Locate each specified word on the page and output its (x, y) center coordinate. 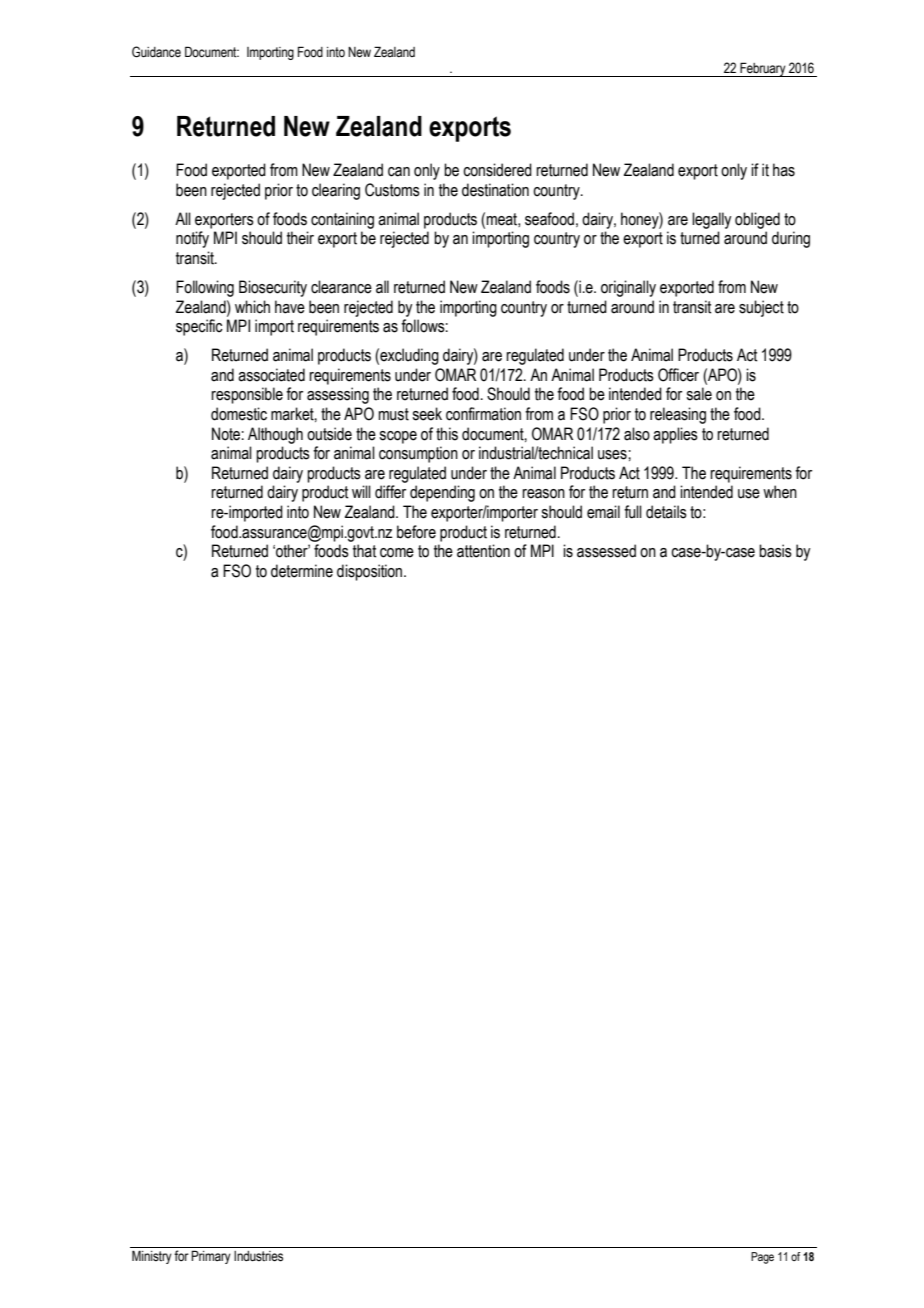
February (763, 69)
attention (483, 551)
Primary (211, 1257)
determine (302, 571)
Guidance (156, 52)
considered (497, 170)
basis (775, 551)
